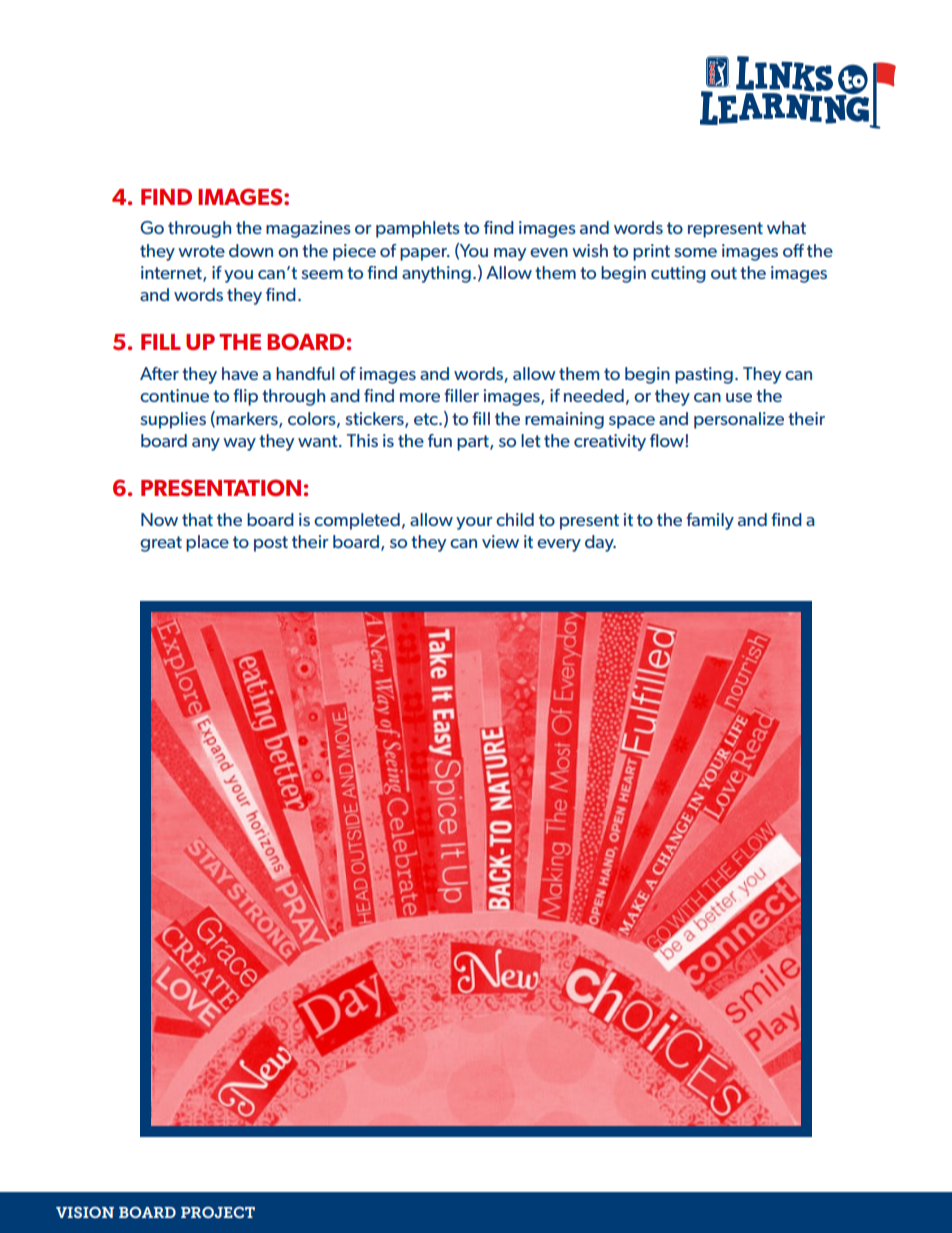 The height and width of the page is (1233, 952). What do you see at coordinates (159, 519) in the page?
I see `Now` at bounding box center [159, 519].
